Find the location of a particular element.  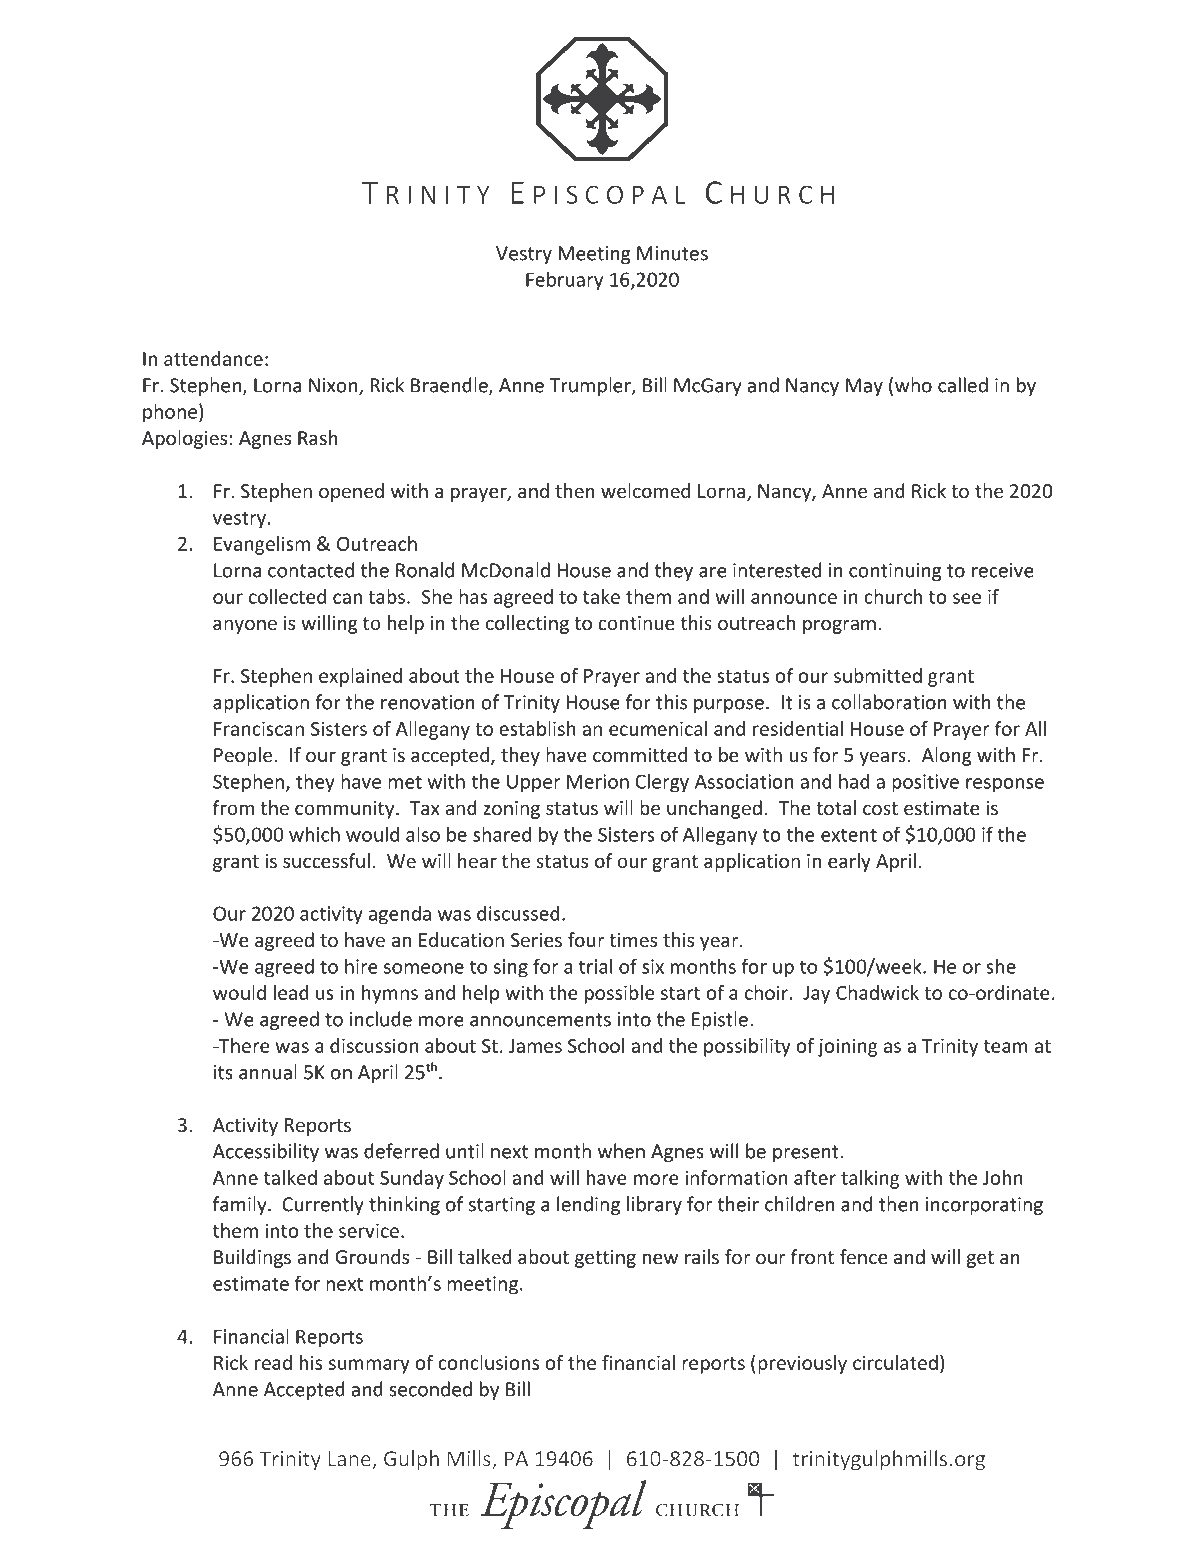

shared is located at coordinates (502, 834).
